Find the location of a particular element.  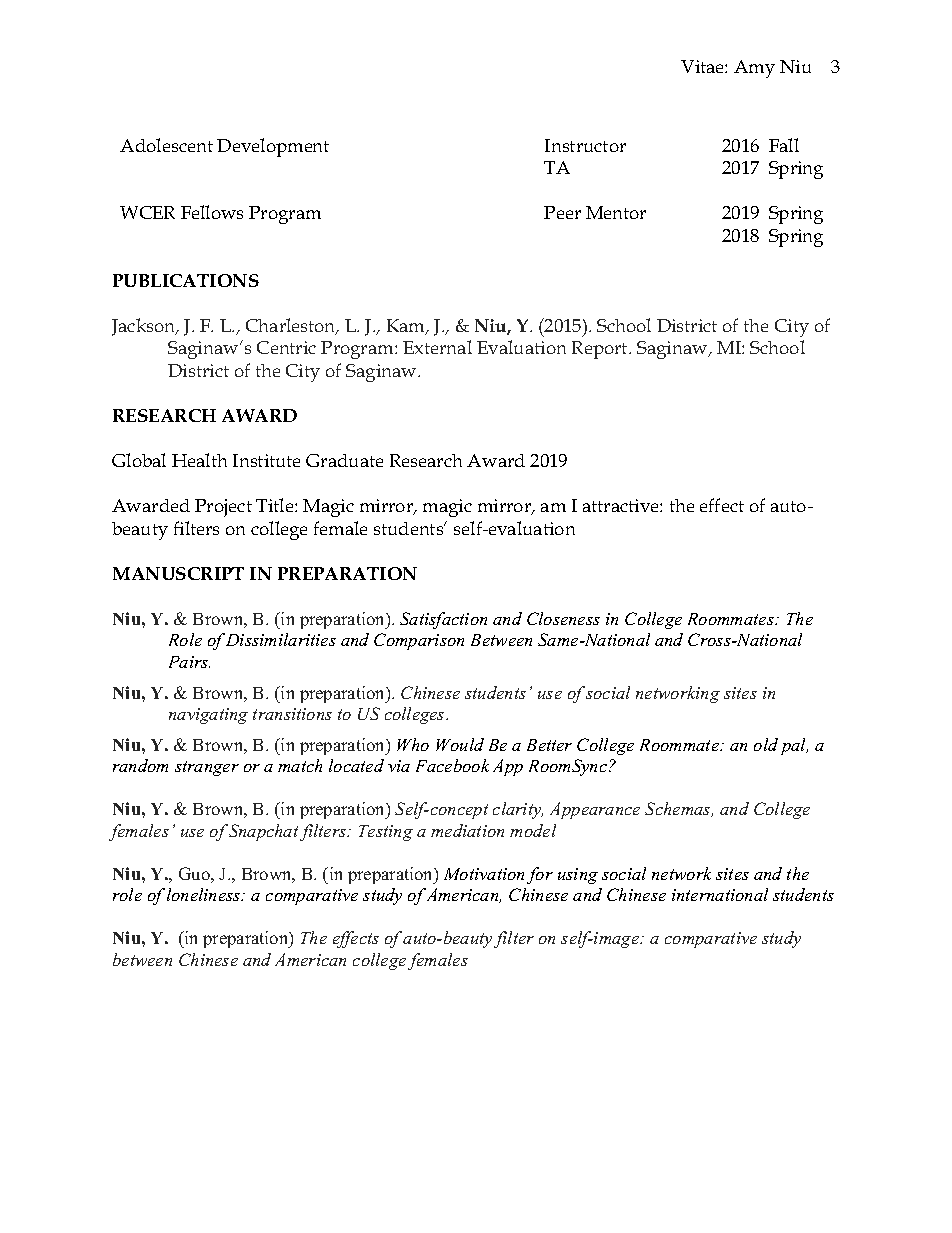

old is located at coordinates (766, 744).
